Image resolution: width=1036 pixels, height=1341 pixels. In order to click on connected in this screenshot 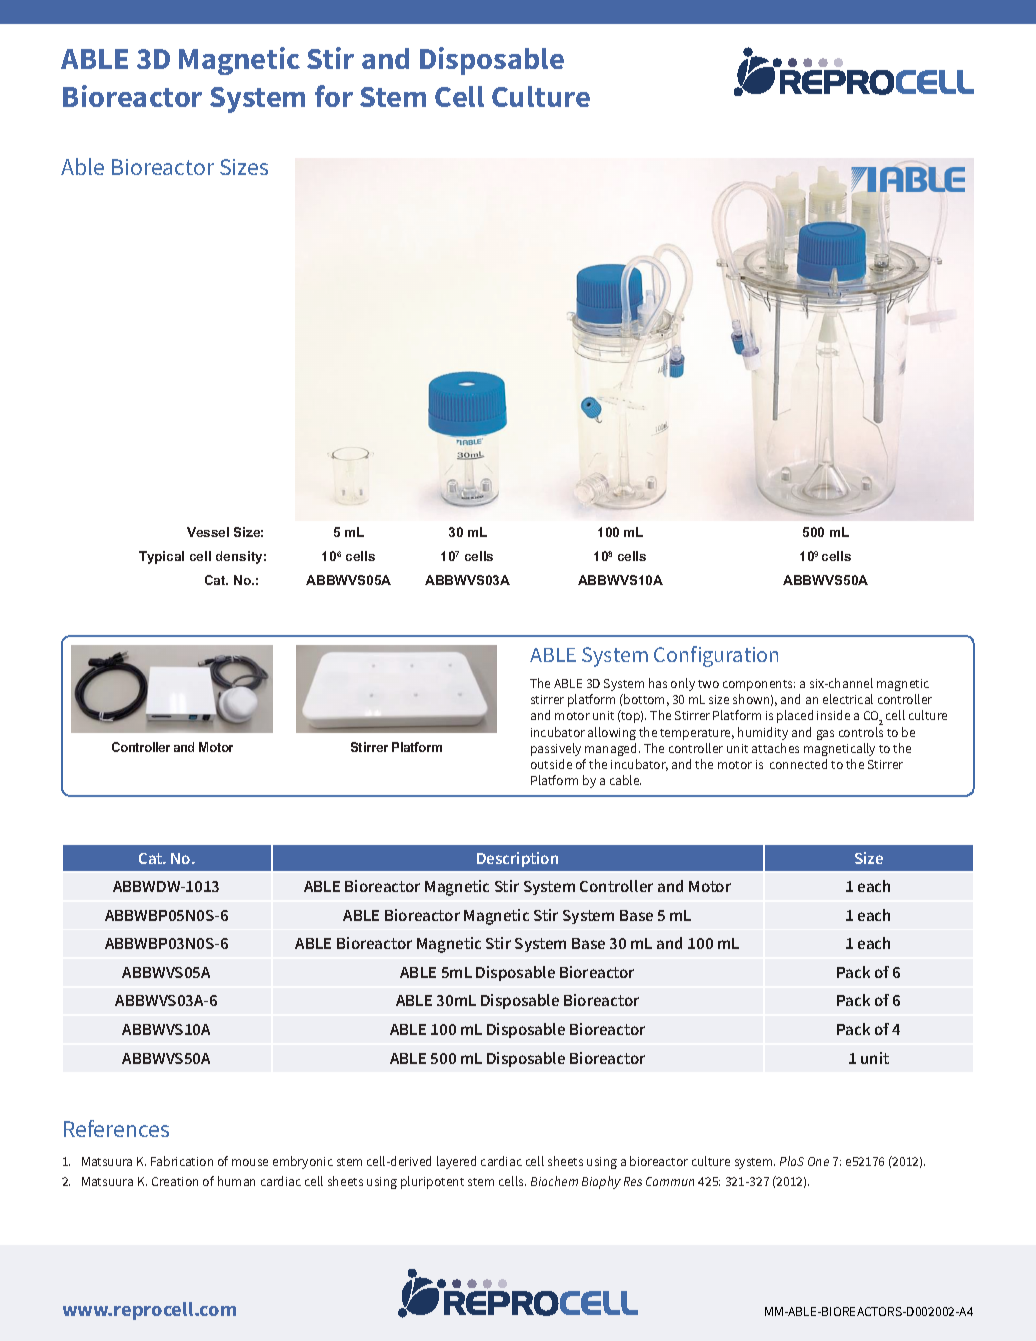, I will do `click(798, 764)`.
